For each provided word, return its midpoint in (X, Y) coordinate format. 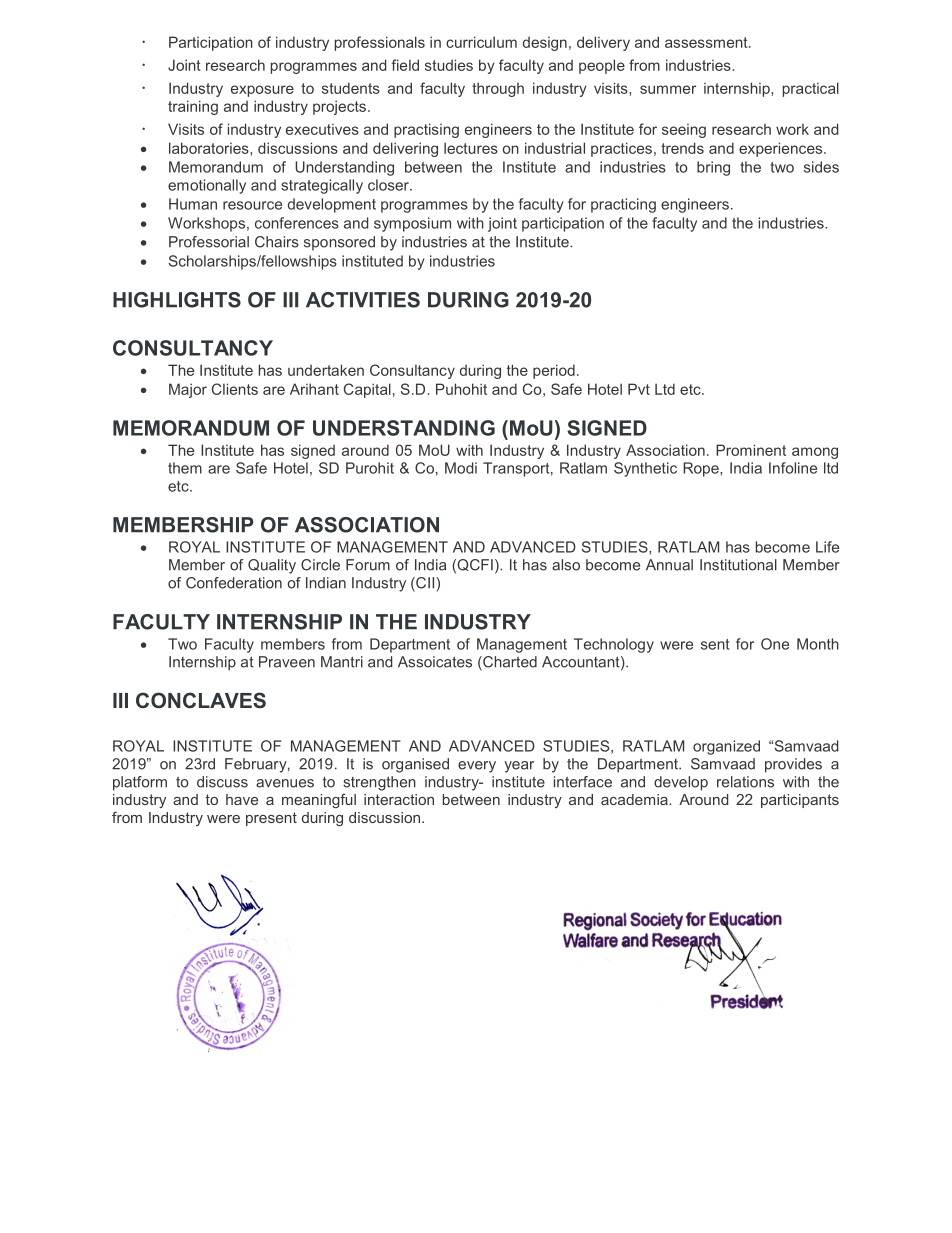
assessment (707, 42)
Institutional (738, 565)
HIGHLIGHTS (177, 300)
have (242, 799)
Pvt (639, 389)
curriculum (481, 42)
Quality (272, 566)
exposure (262, 91)
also (566, 565)
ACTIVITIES (363, 300)
